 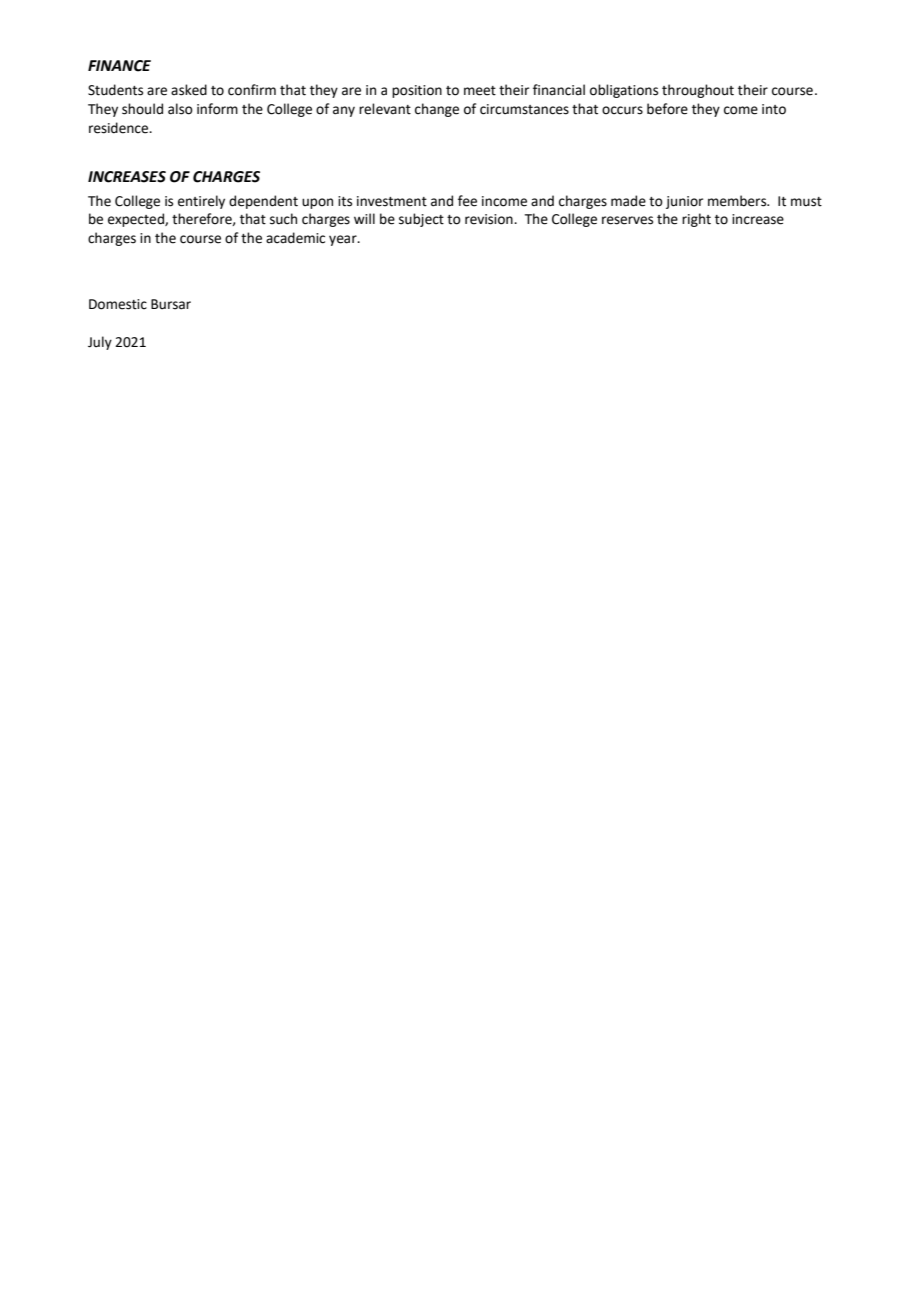 What do you see at coordinates (696, 220) in the screenshot?
I see `right` at bounding box center [696, 220].
